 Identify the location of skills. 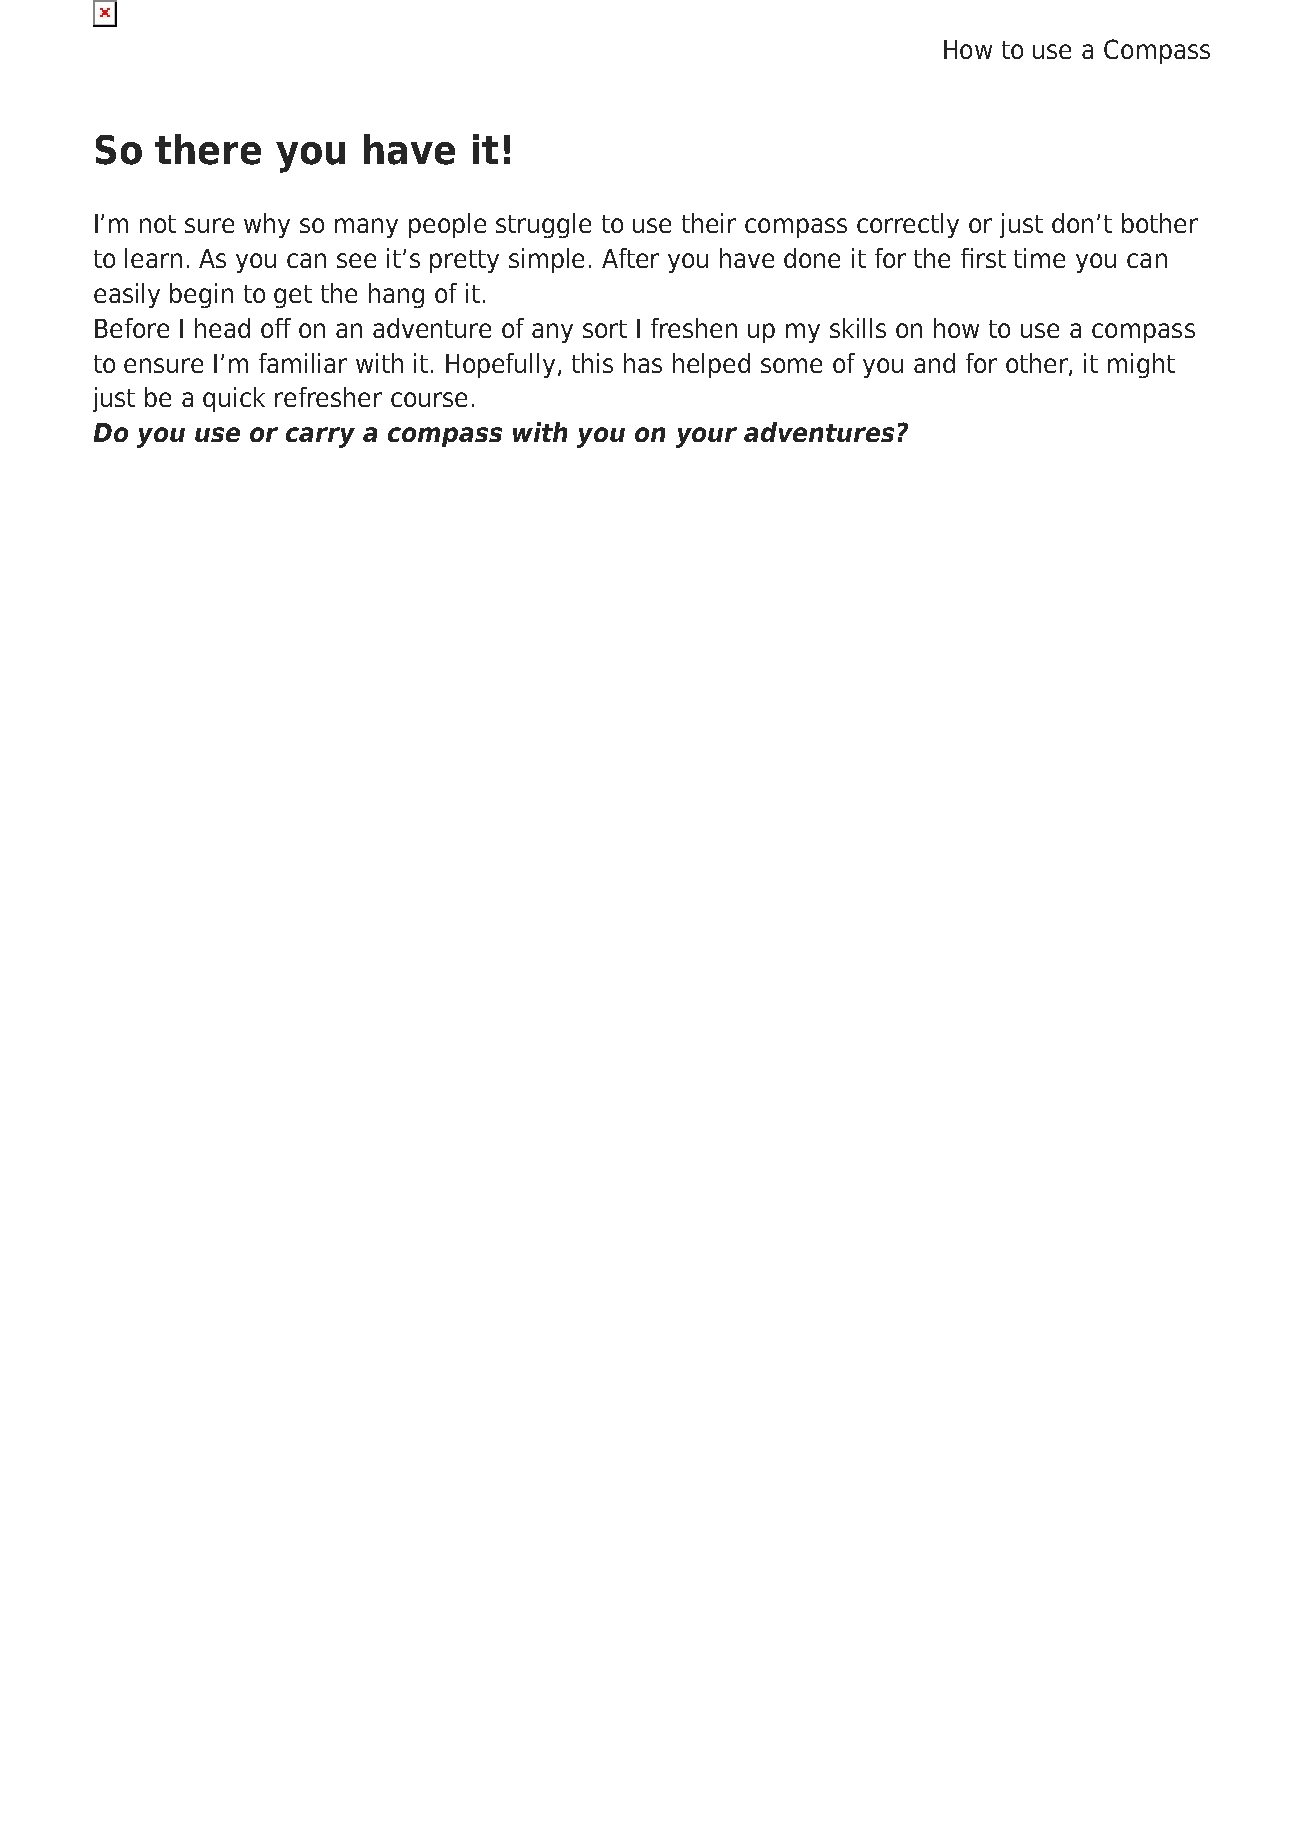
(858, 328).
